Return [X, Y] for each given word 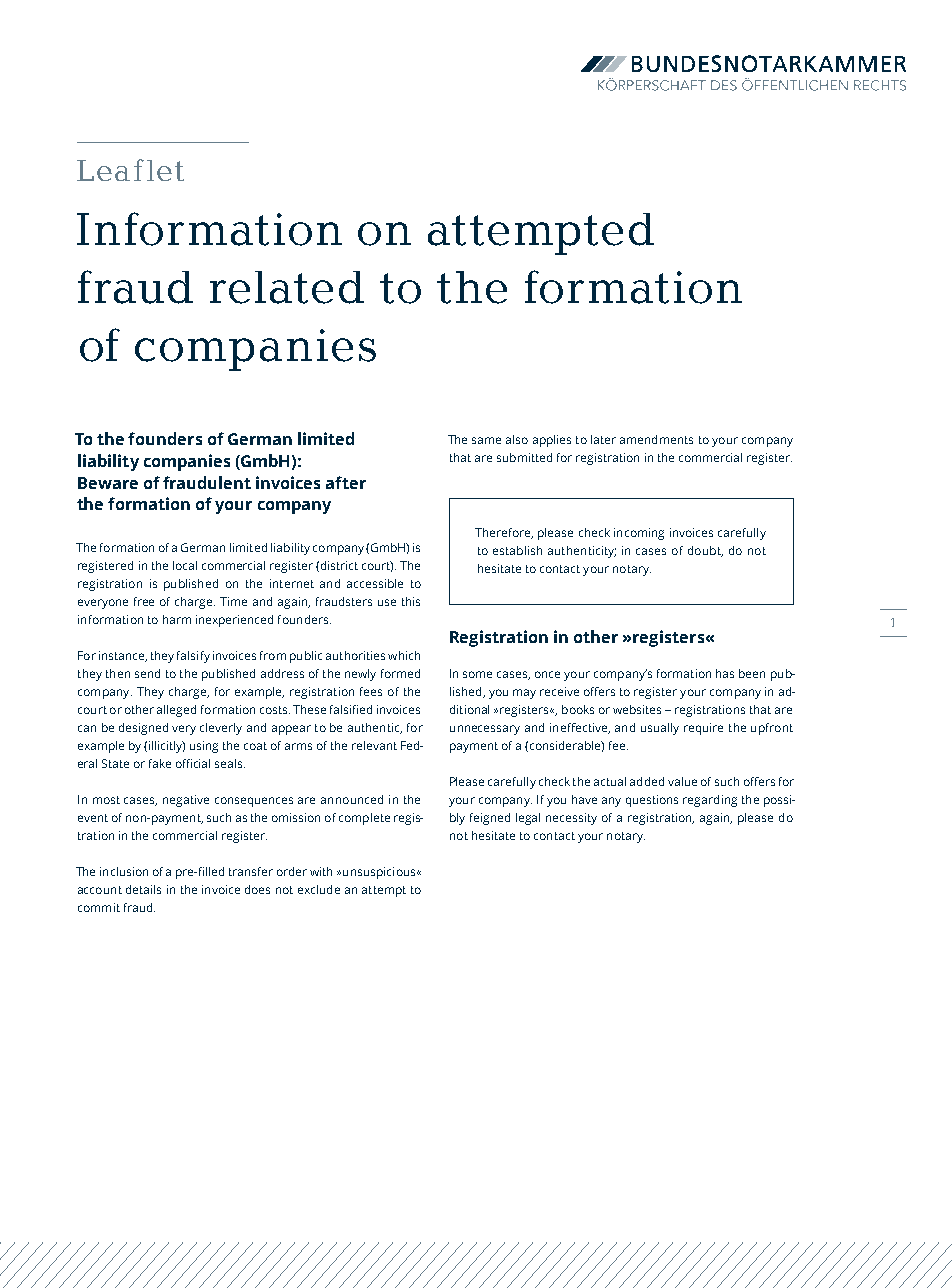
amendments [656, 439]
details [143, 889]
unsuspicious [380, 873]
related [287, 287]
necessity [571, 819]
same [486, 440]
